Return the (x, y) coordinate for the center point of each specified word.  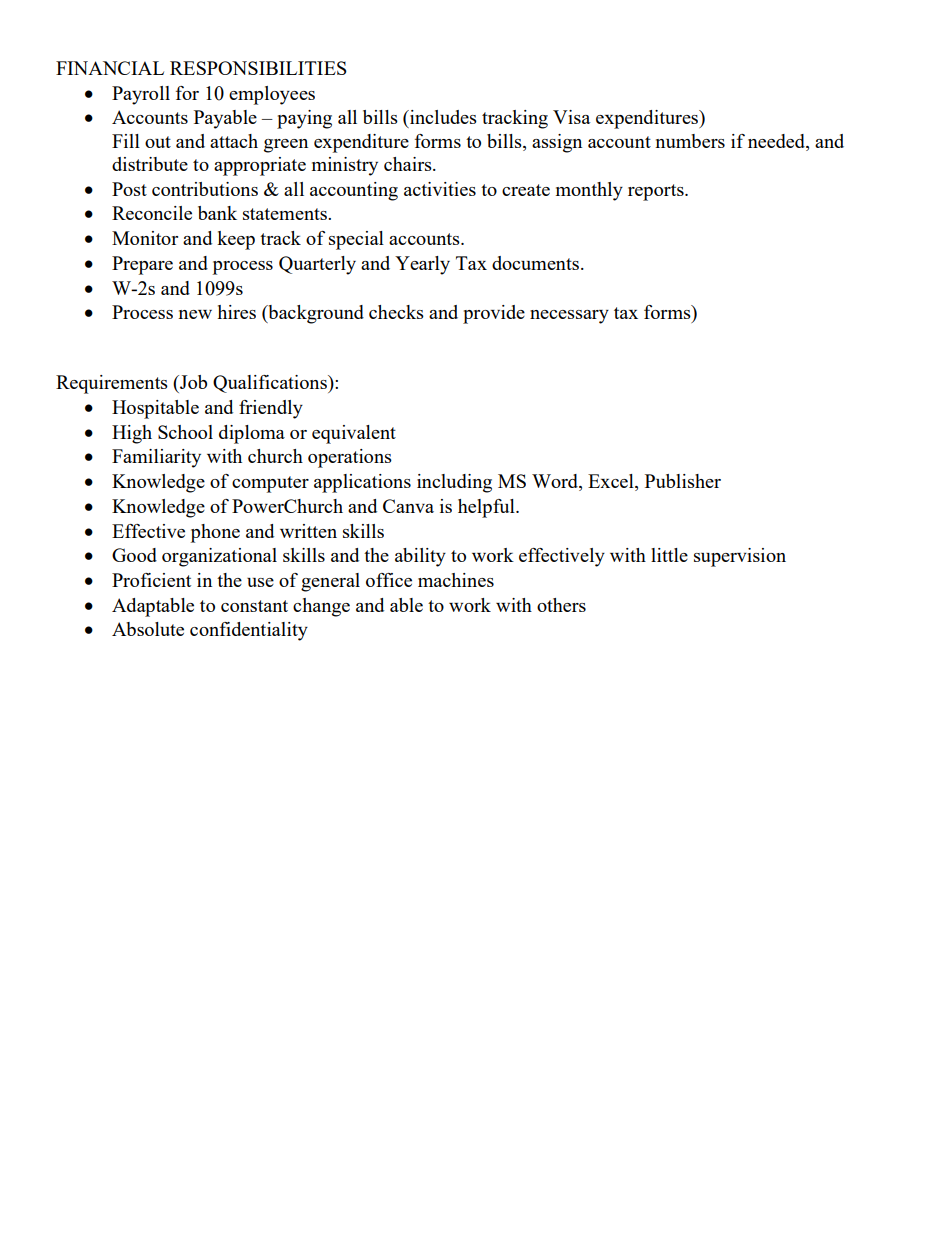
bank (217, 213)
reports (657, 192)
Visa (571, 117)
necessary (569, 317)
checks (396, 312)
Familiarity (156, 458)
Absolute (148, 629)
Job (192, 382)
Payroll (141, 95)
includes (442, 117)
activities (440, 189)
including (454, 483)
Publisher (683, 481)
